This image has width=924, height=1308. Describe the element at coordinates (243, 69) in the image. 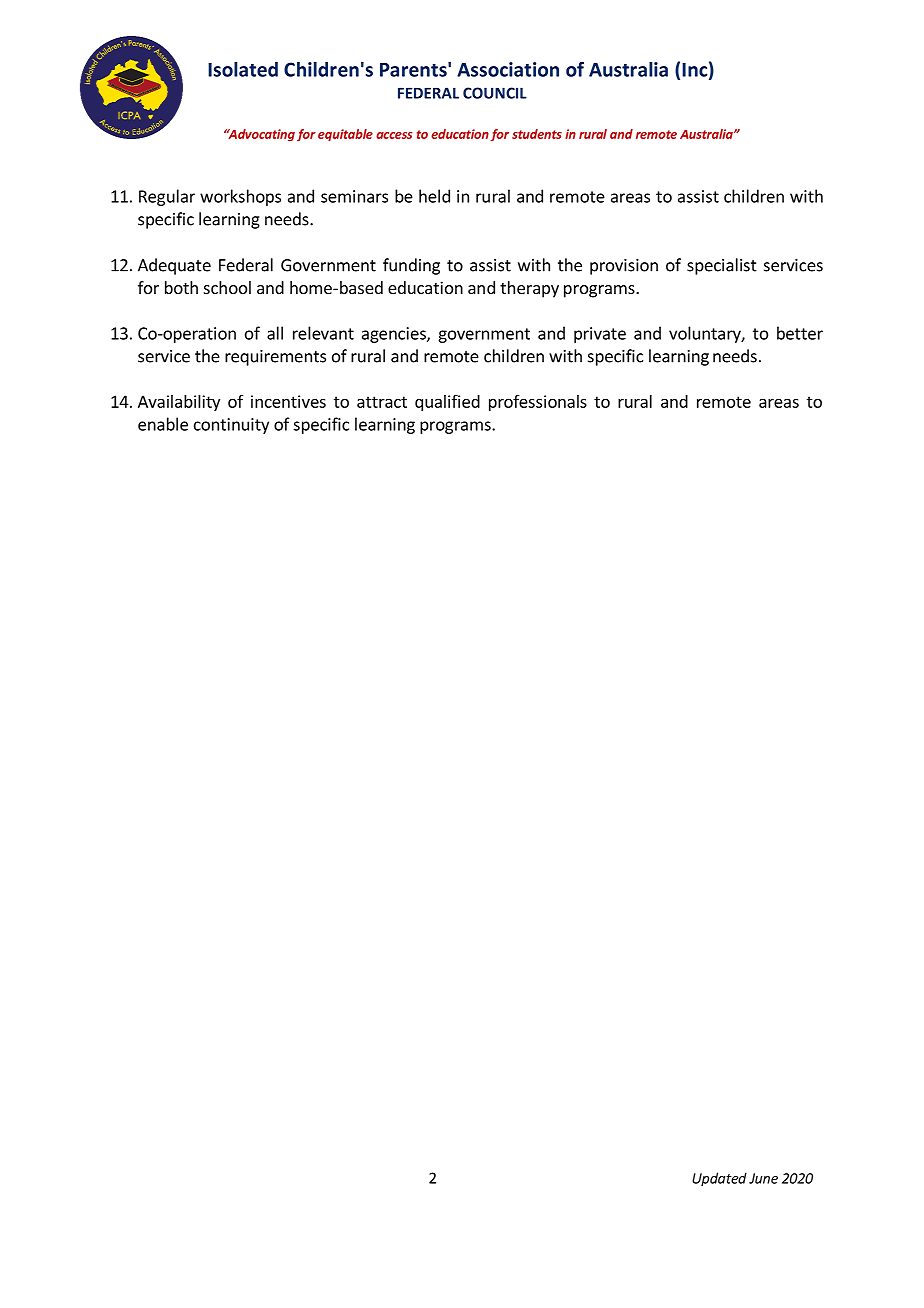

I see `Isolated` at that location.
